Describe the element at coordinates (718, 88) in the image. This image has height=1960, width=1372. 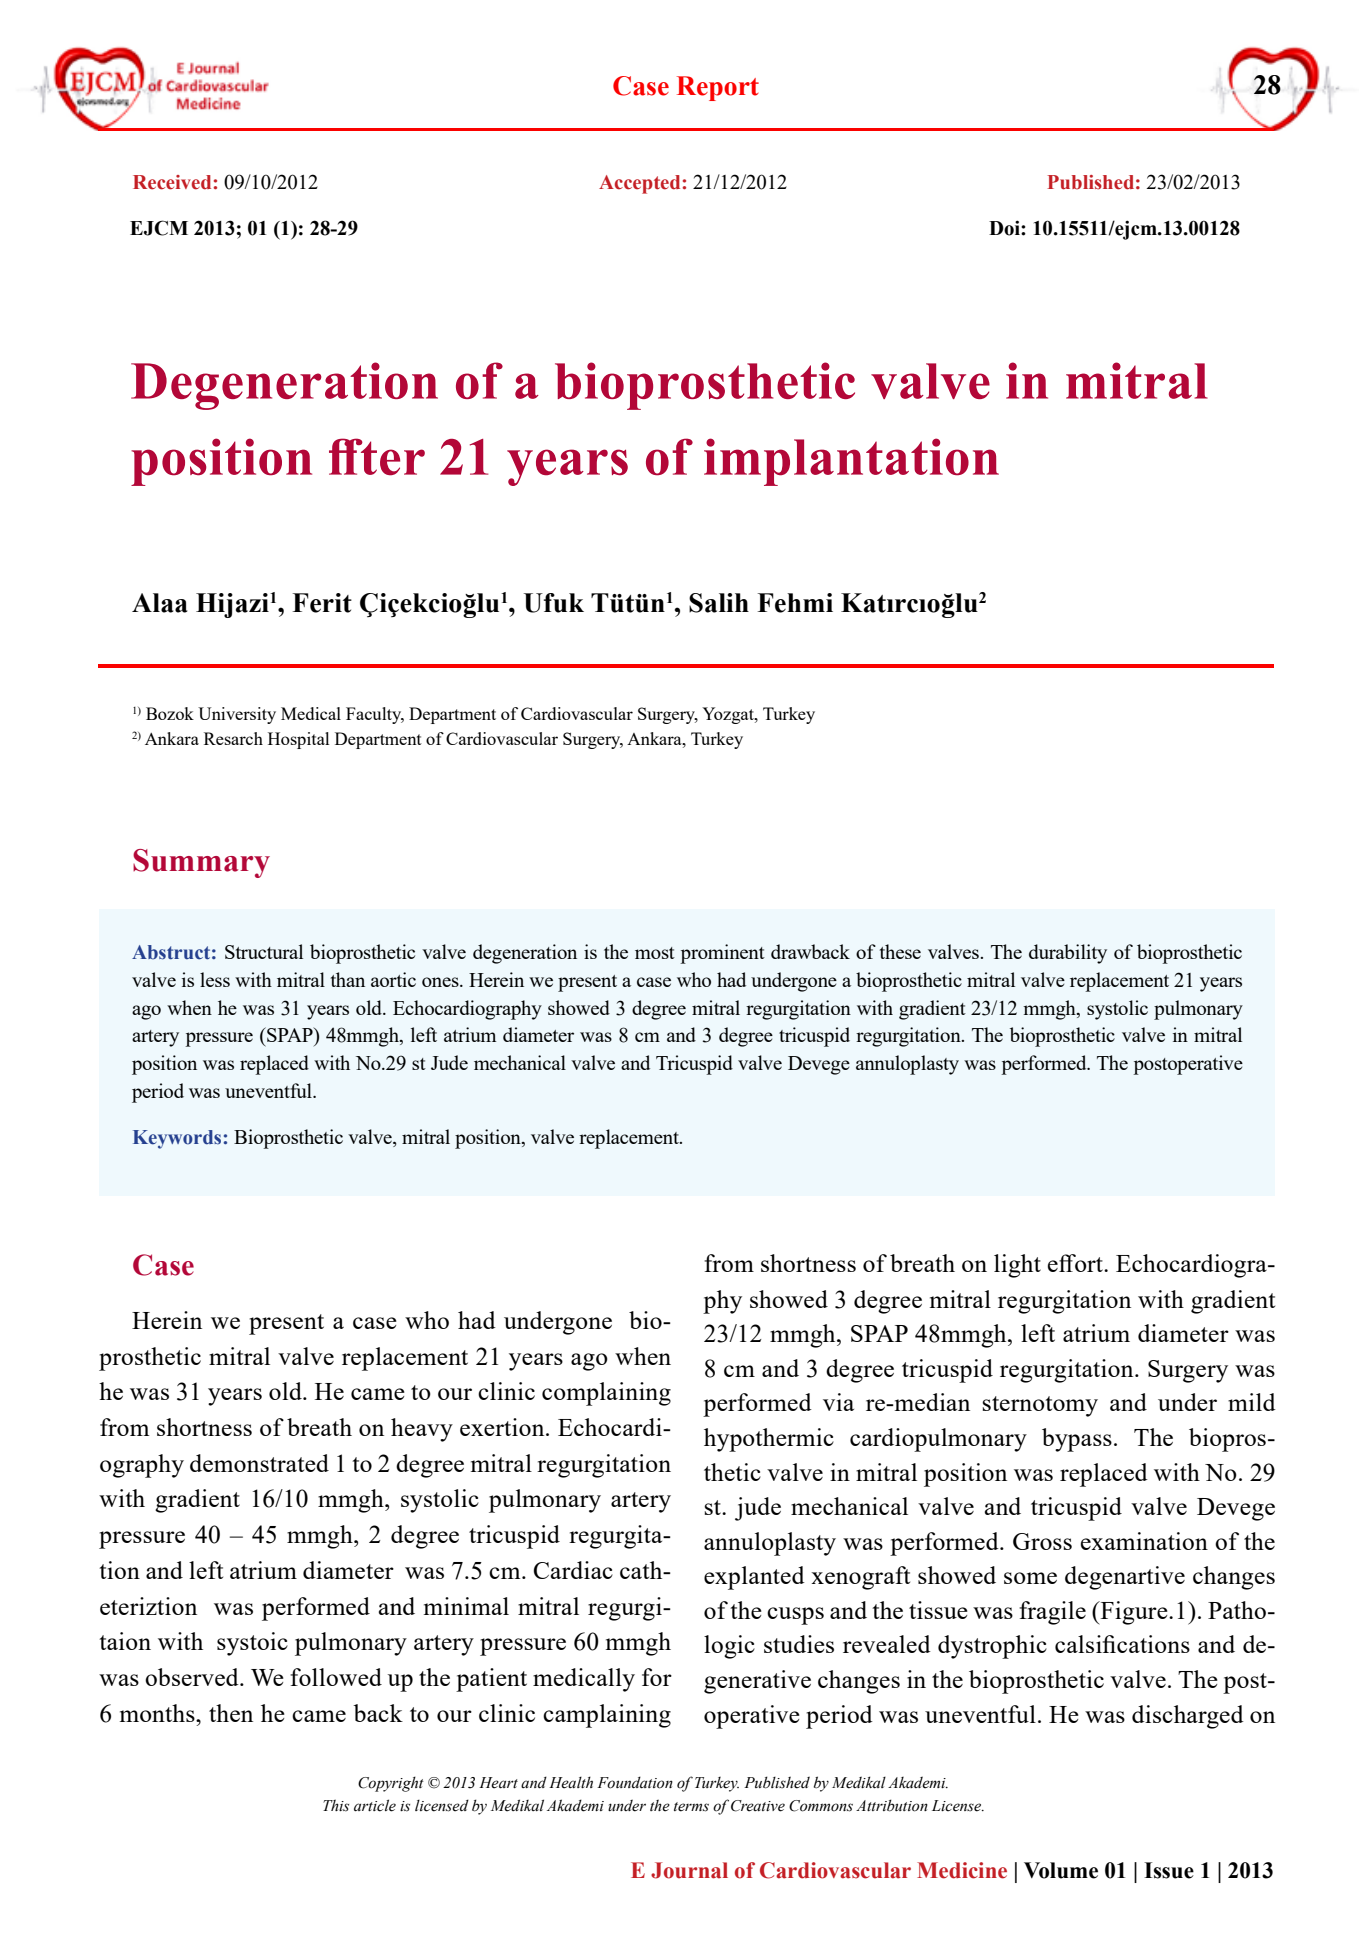
I see `Report` at that location.
